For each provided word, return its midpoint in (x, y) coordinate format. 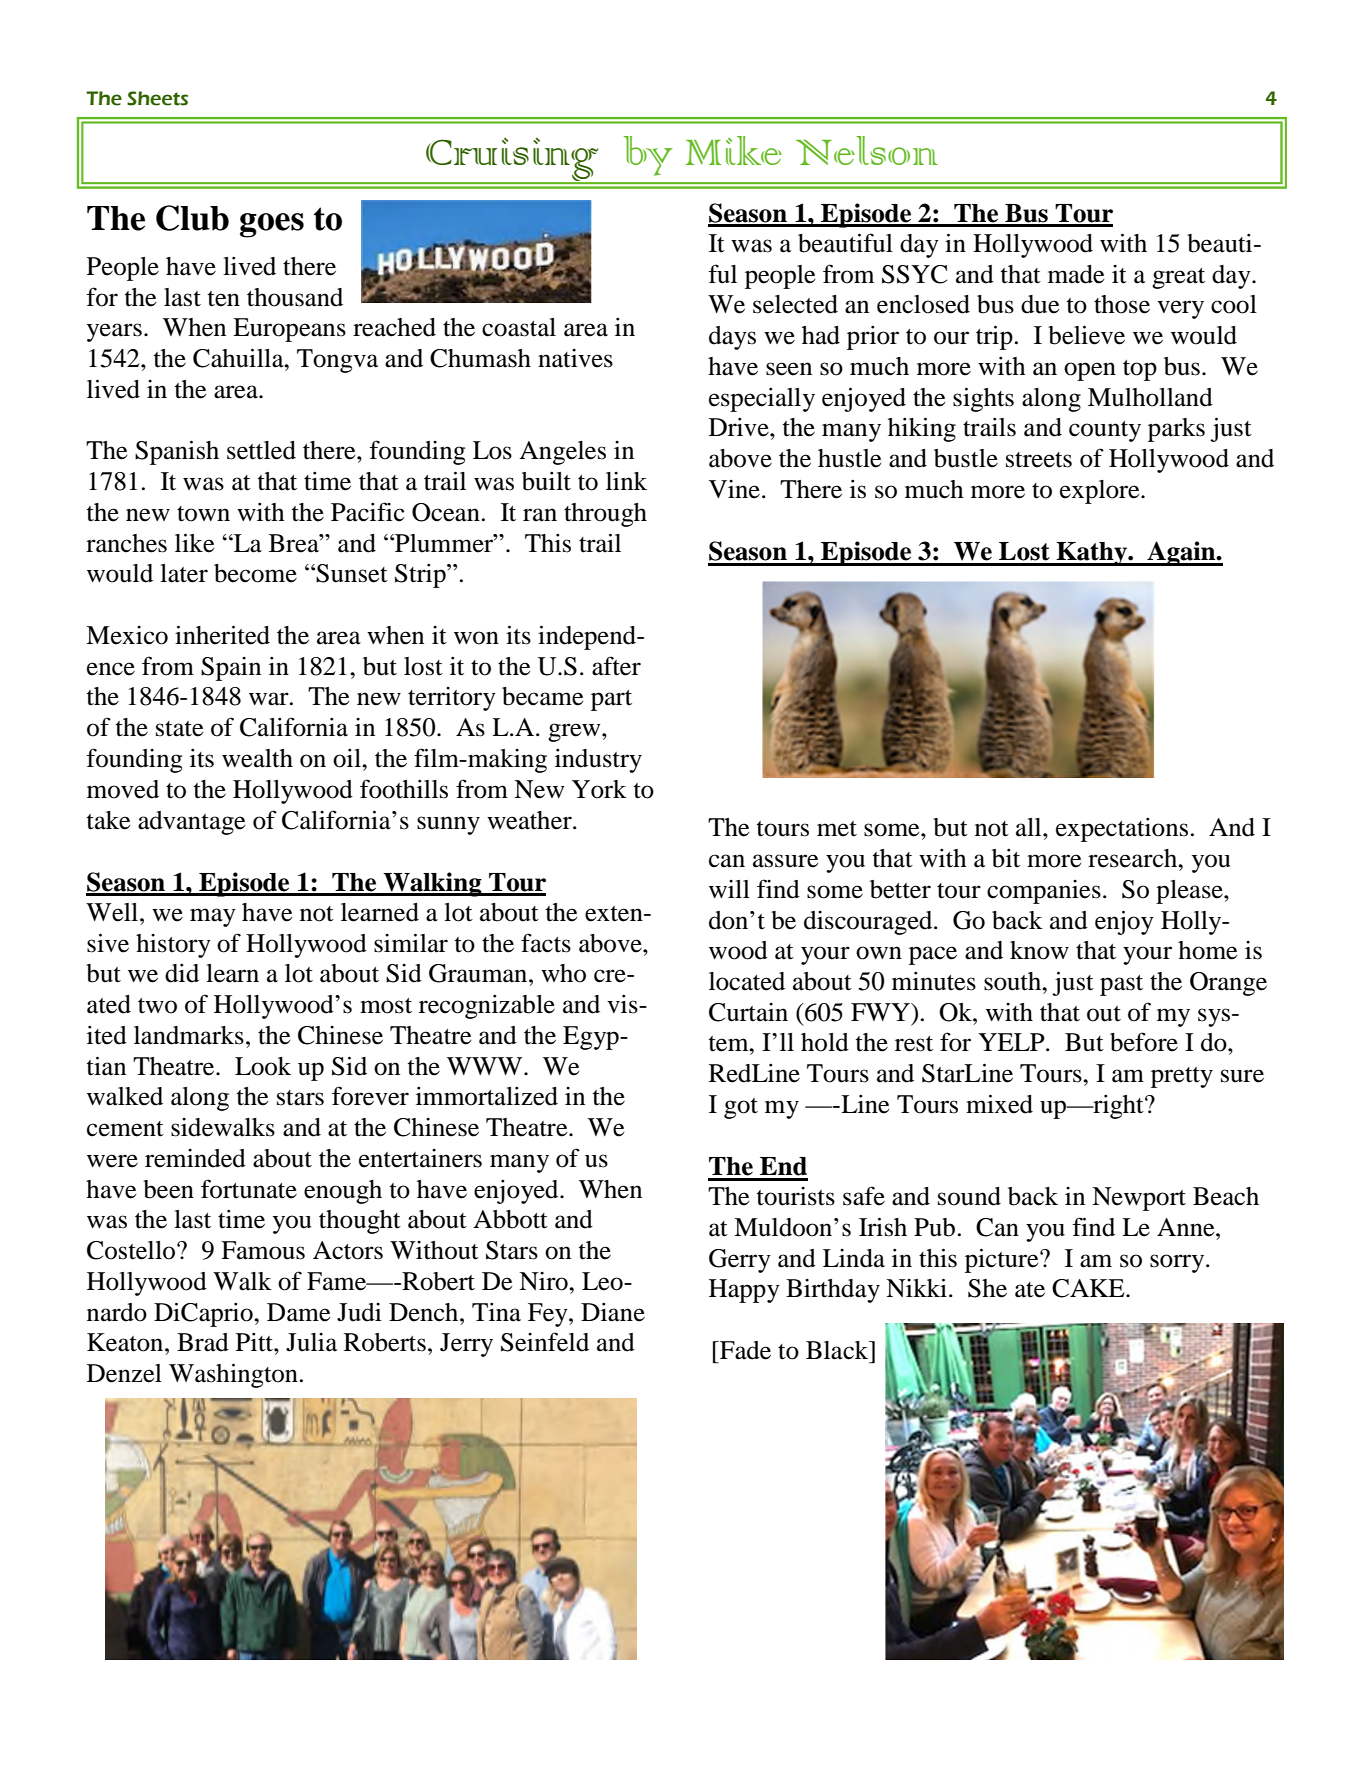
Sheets (157, 98)
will (729, 889)
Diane (613, 1312)
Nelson (867, 150)
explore (1101, 492)
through (605, 515)
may (213, 917)
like (194, 543)
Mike (734, 150)
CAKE (1089, 1288)
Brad (203, 1342)
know (1039, 950)
